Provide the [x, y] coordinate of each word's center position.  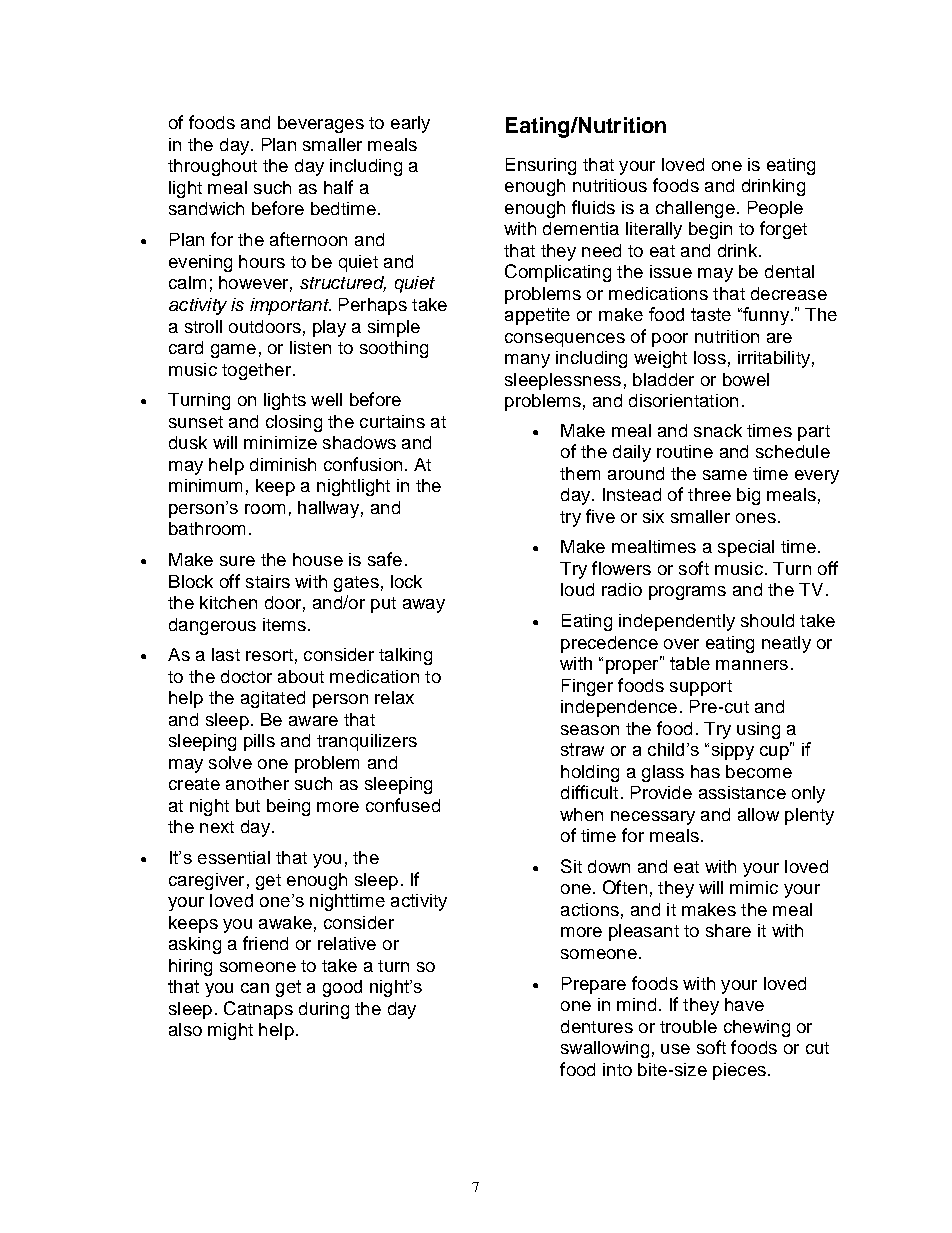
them [580, 473]
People [775, 209]
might [230, 1031]
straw [582, 749]
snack [718, 430]
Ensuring [541, 166]
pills [259, 742]
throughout [212, 167]
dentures [597, 1026]
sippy [733, 751]
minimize [280, 442]
